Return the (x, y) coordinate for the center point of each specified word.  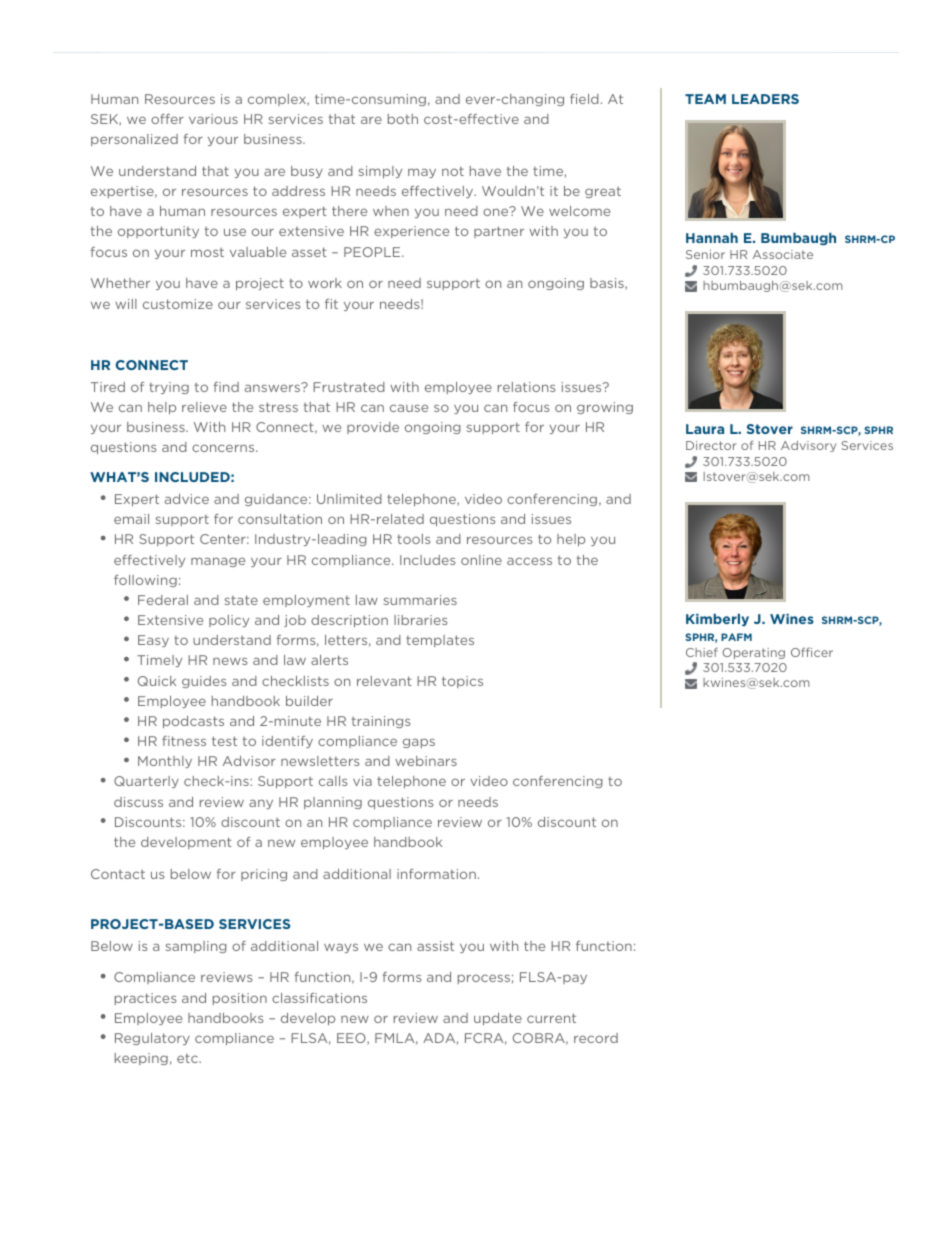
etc (188, 1058)
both (403, 119)
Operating (753, 653)
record (596, 1038)
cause (409, 408)
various (213, 119)
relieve (204, 407)
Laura (705, 429)
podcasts (193, 722)
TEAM (705, 99)
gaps (419, 743)
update (498, 1019)
